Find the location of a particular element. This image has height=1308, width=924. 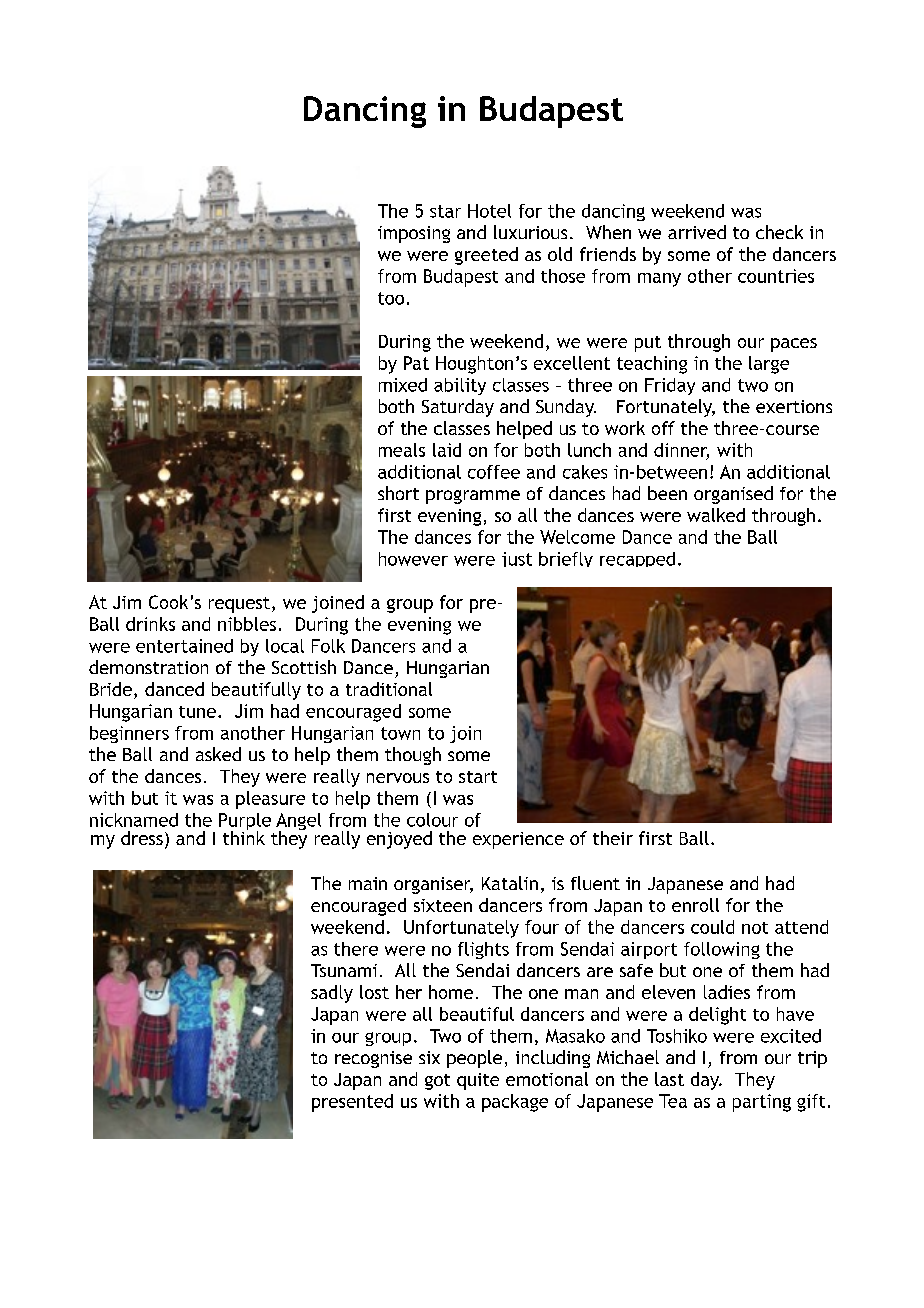

arrived is located at coordinates (697, 232).
